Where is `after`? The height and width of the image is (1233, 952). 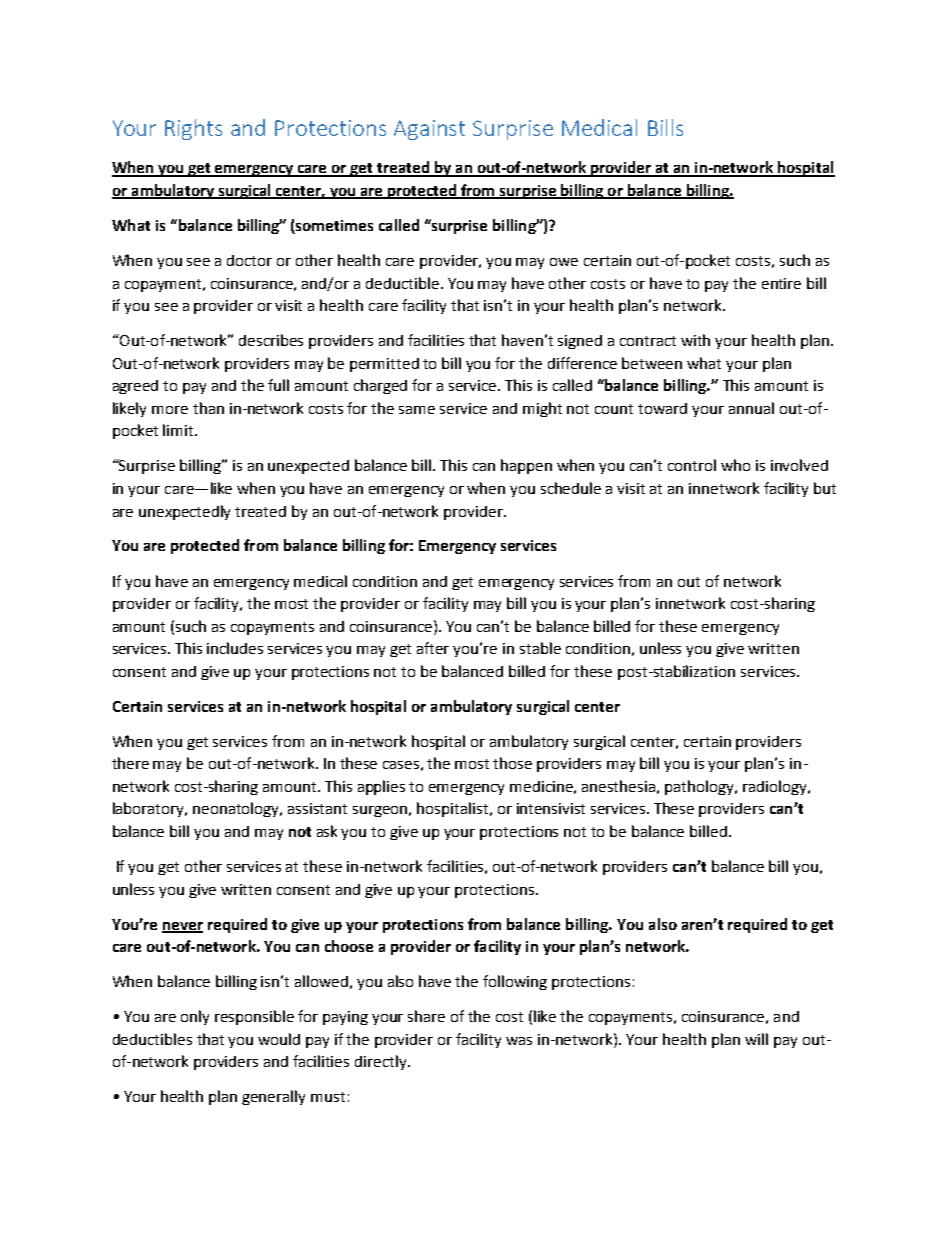 after is located at coordinates (433, 648).
